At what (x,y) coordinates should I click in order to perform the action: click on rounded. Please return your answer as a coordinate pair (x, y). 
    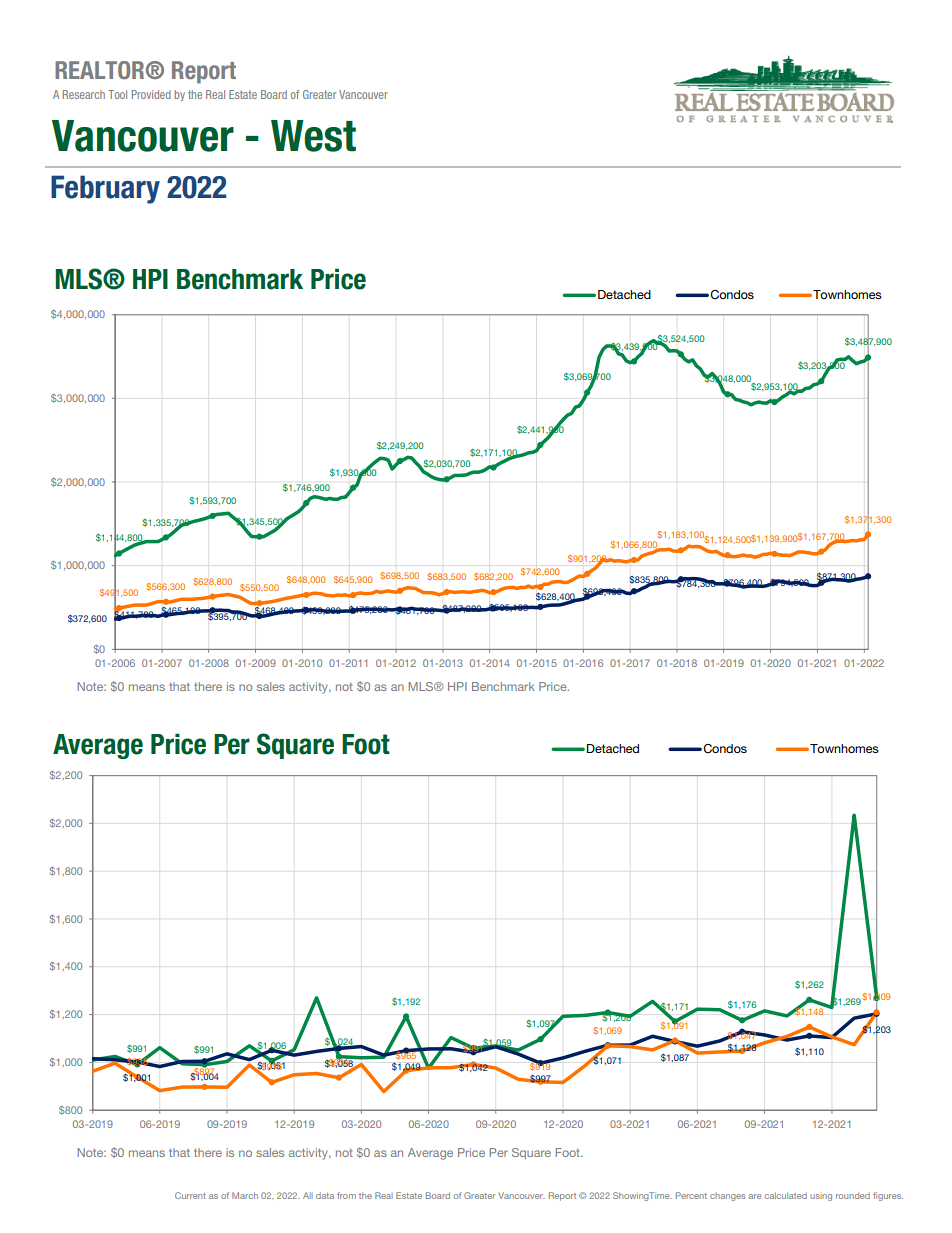
    Looking at the image, I should click on (853, 1196).
